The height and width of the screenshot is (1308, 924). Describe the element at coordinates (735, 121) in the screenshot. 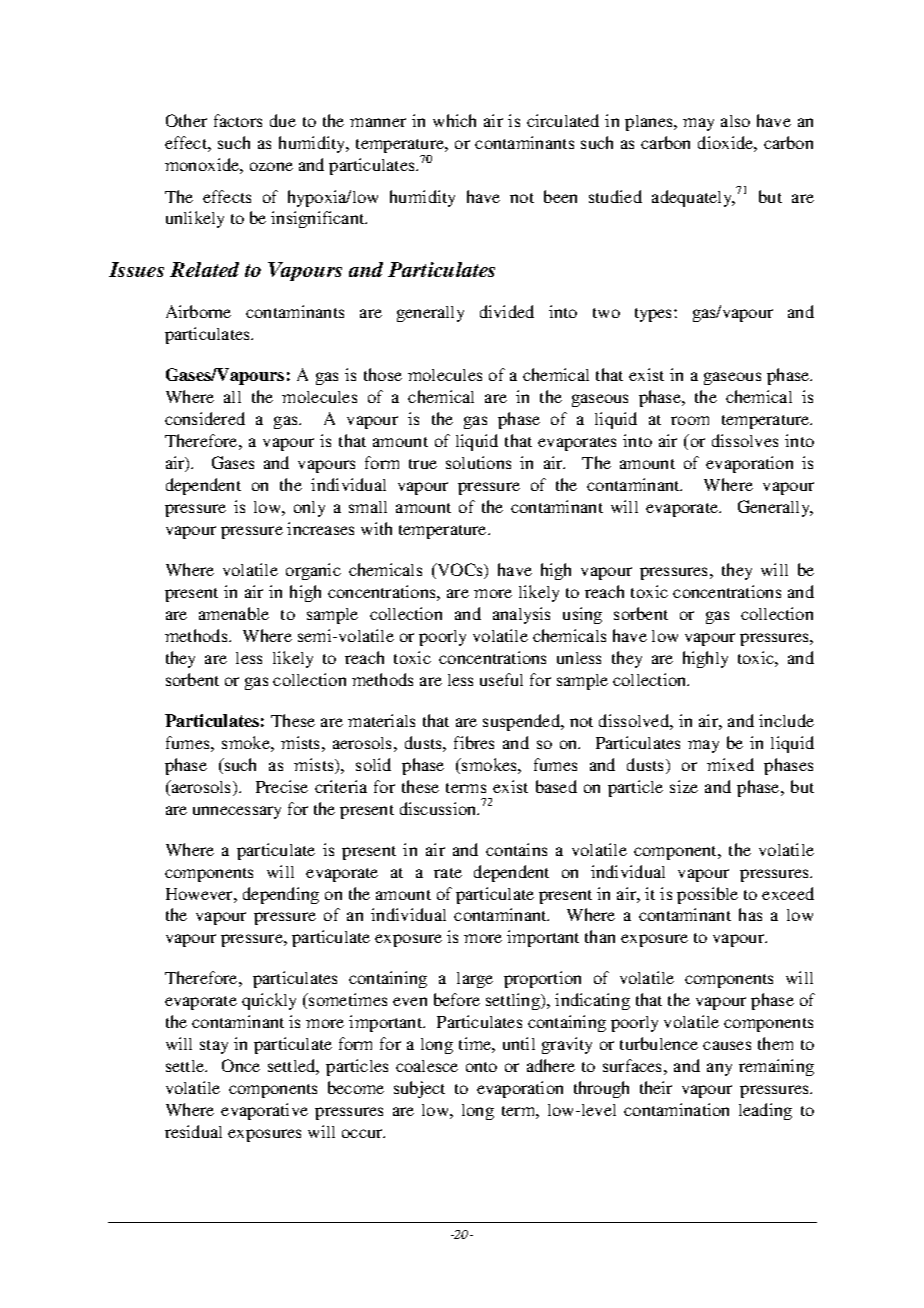

I see `also` at that location.
